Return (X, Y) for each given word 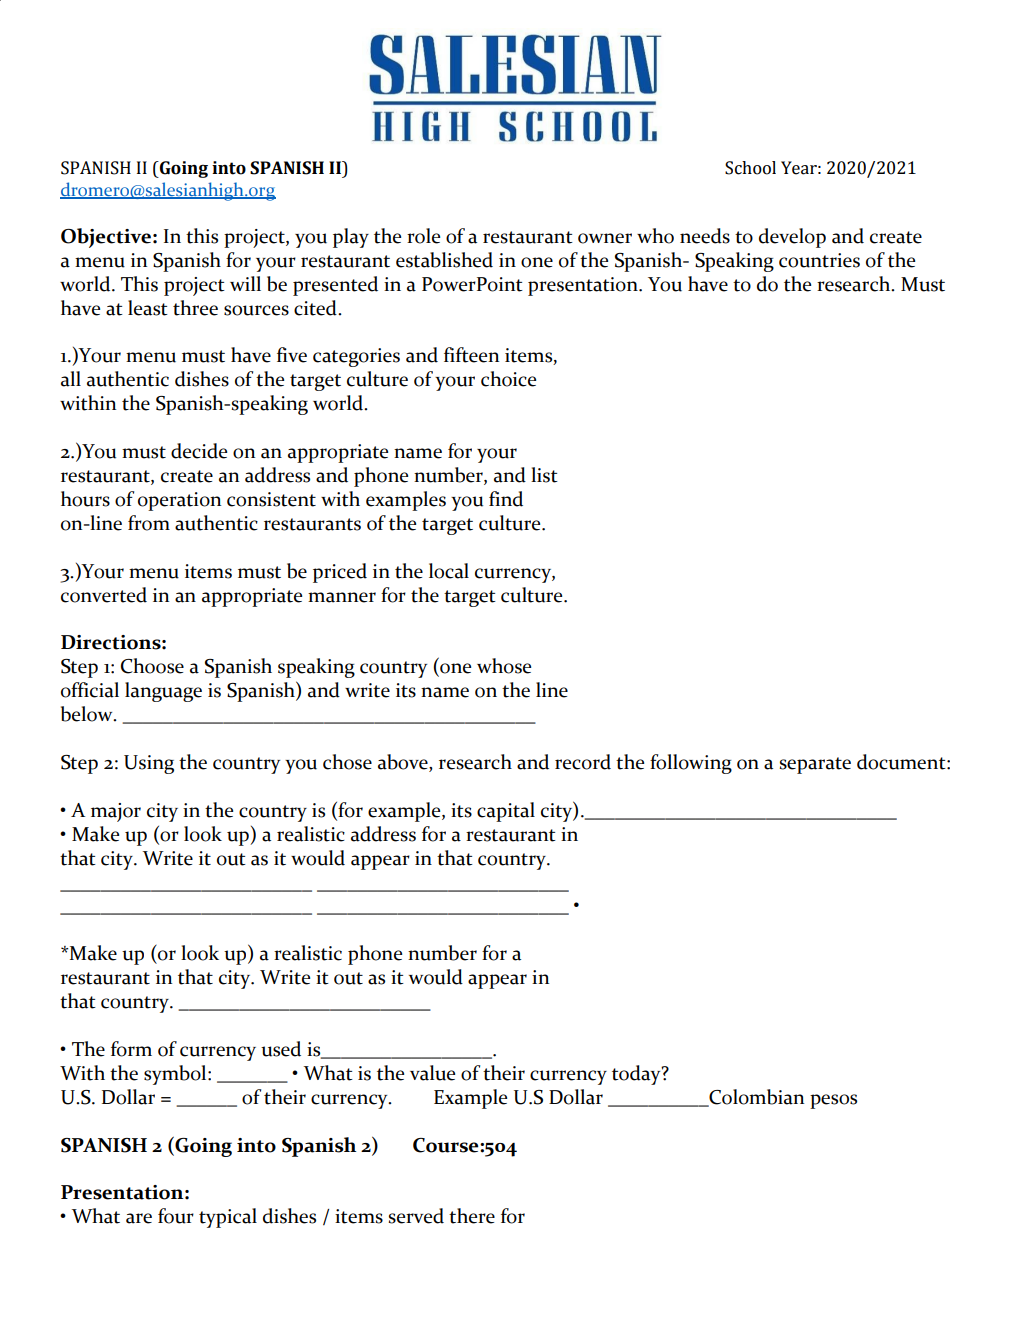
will (245, 283)
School (750, 168)
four (176, 1216)
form (131, 1049)
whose (504, 666)
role (423, 236)
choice (508, 379)
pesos (833, 1101)
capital (506, 812)
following (691, 764)
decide (199, 451)
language (163, 692)
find (506, 499)
